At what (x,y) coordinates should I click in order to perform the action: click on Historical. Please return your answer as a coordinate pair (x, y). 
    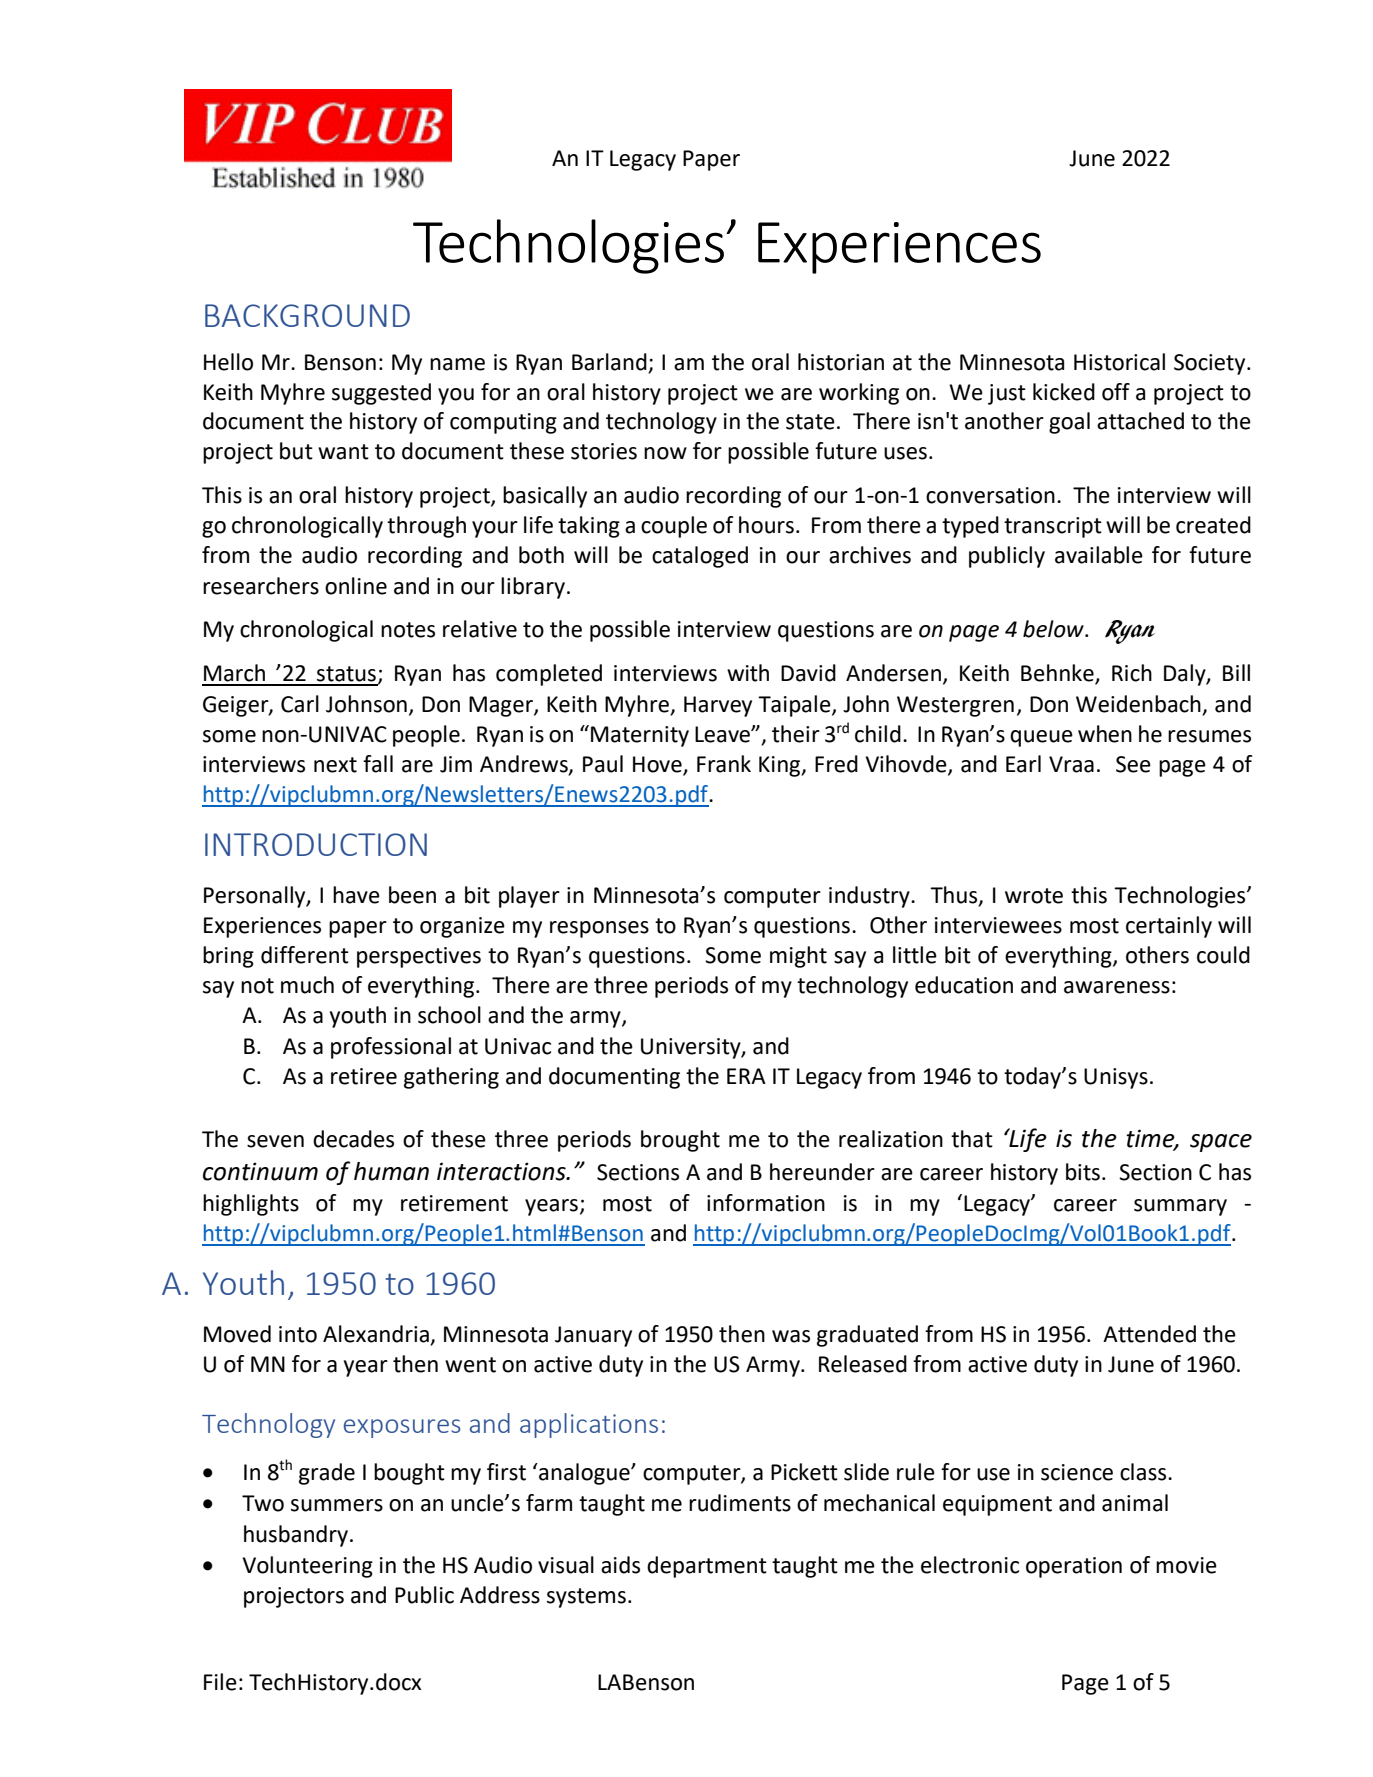
    Looking at the image, I should click on (1119, 362).
